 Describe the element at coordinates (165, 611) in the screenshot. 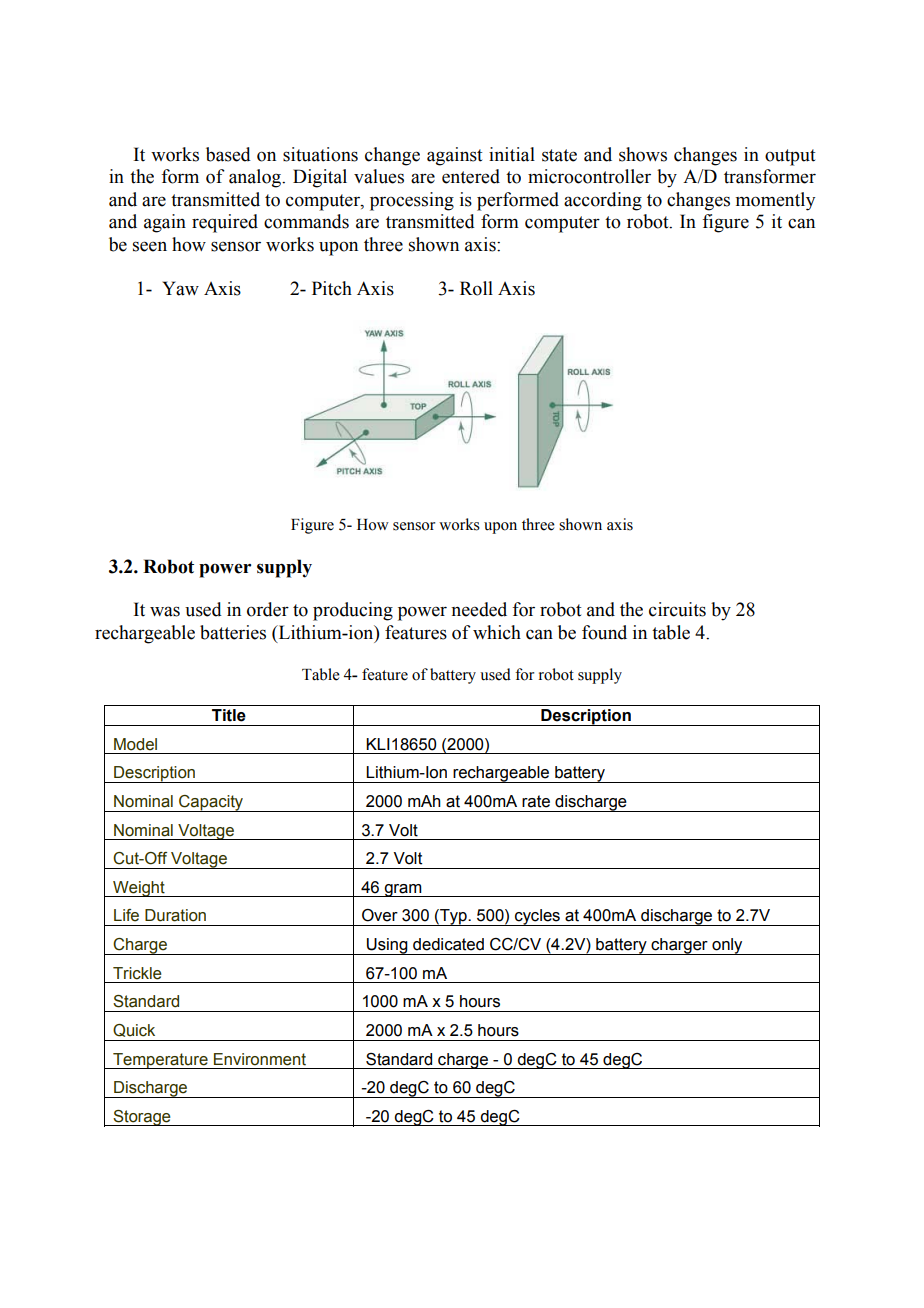

I see `was` at that location.
